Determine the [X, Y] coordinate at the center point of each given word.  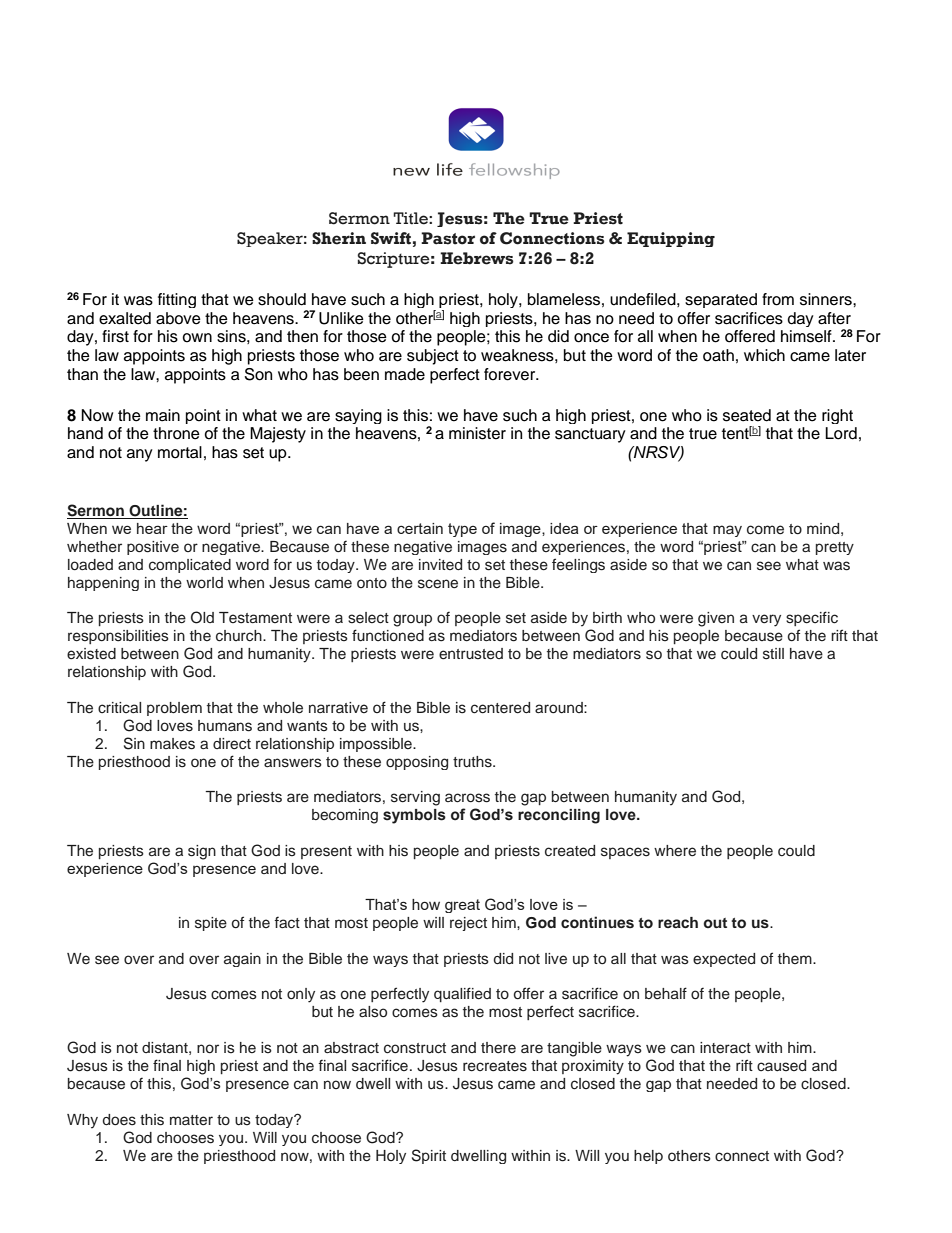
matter [191, 1120]
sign [202, 852]
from [778, 299]
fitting [177, 300]
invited [440, 564]
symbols [414, 816]
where [675, 850]
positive [153, 548]
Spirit [429, 1156]
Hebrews [477, 258]
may [727, 531]
